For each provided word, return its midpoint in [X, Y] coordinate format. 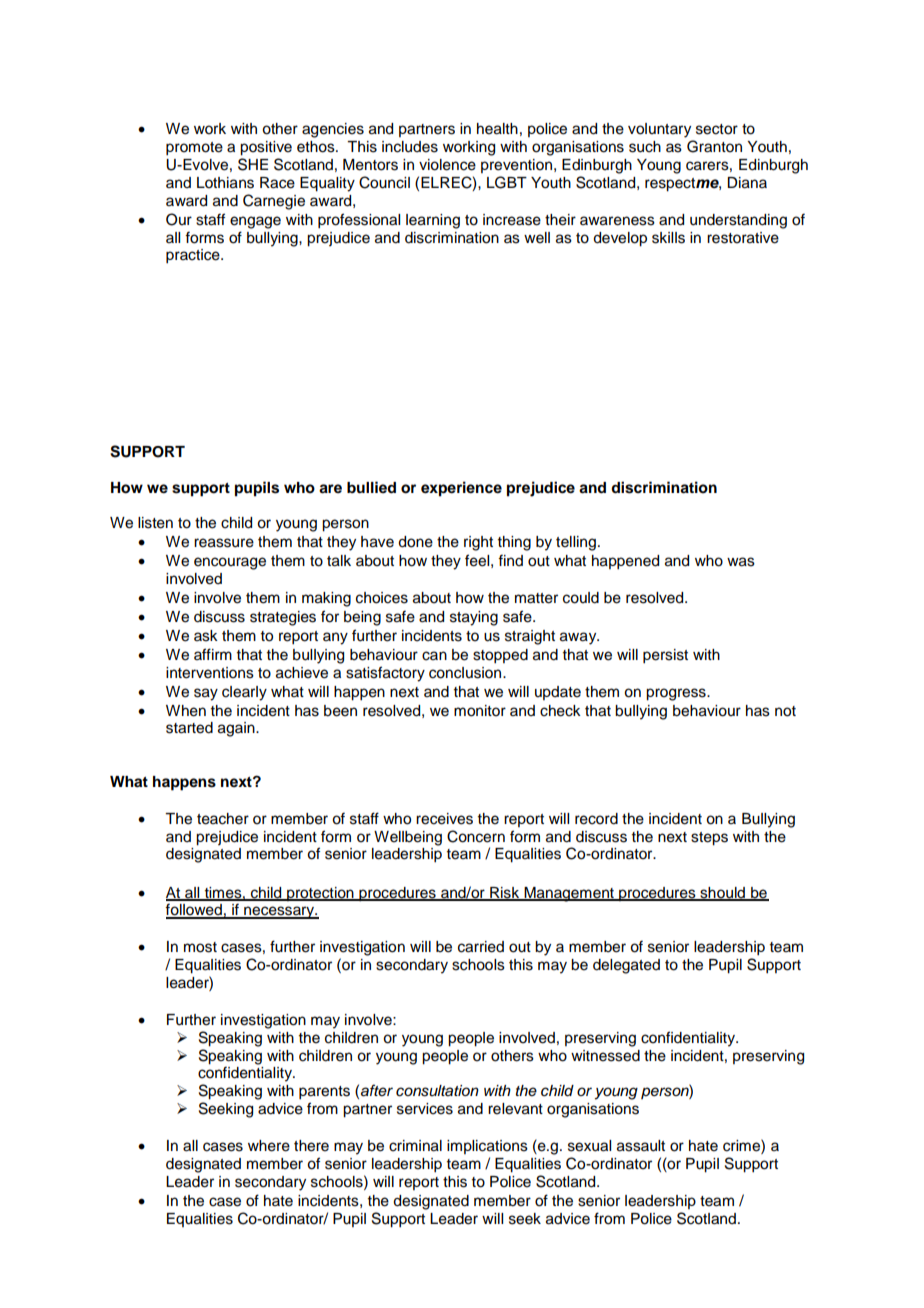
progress [677, 694]
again [237, 729]
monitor [480, 711]
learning [433, 221]
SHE [253, 164]
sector [717, 129]
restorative [743, 238]
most [200, 947]
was [741, 562]
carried [481, 947]
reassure [224, 543]
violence [447, 165]
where [269, 1146]
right [478, 543]
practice [194, 256]
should [723, 893]
